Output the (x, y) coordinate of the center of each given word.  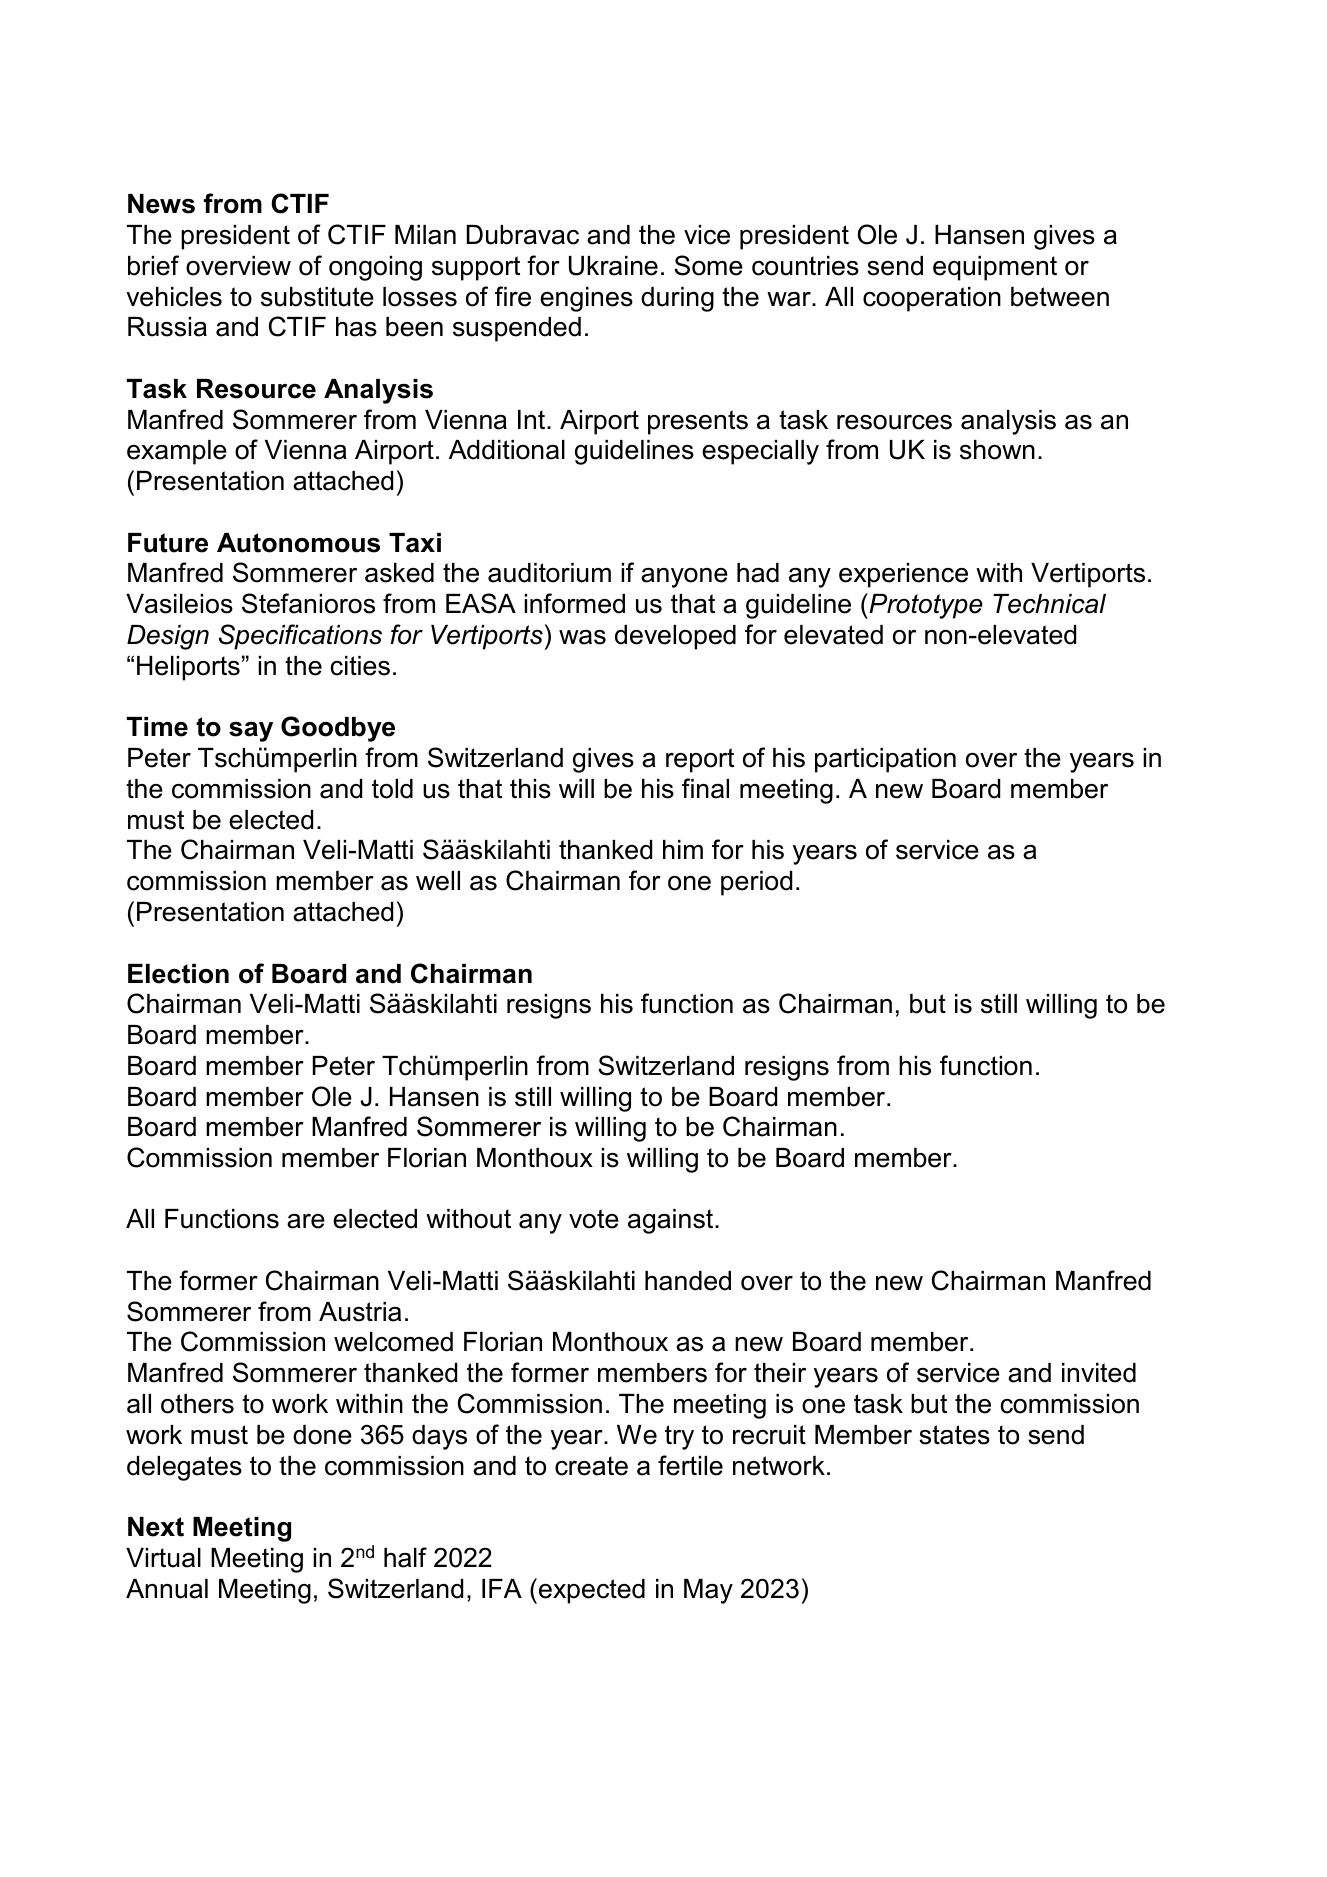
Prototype (925, 606)
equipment (995, 268)
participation (885, 760)
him (683, 849)
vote (594, 1219)
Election (178, 974)
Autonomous (298, 543)
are (306, 1221)
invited (1099, 1373)
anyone (684, 578)
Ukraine (613, 266)
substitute (317, 297)
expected (592, 1591)
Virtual (163, 1558)
